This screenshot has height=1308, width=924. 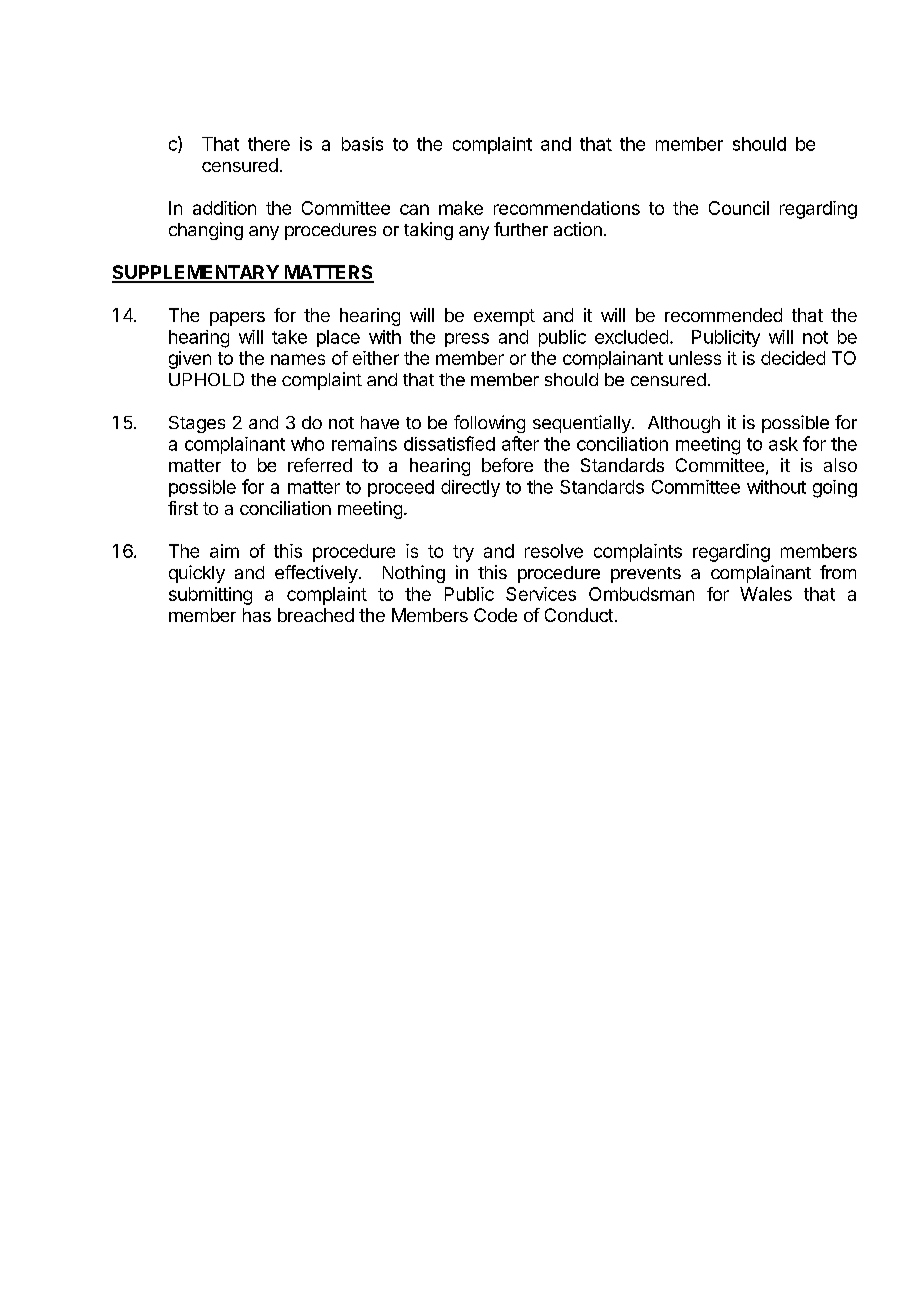 What do you see at coordinates (541, 594) in the screenshot?
I see `Services` at bounding box center [541, 594].
